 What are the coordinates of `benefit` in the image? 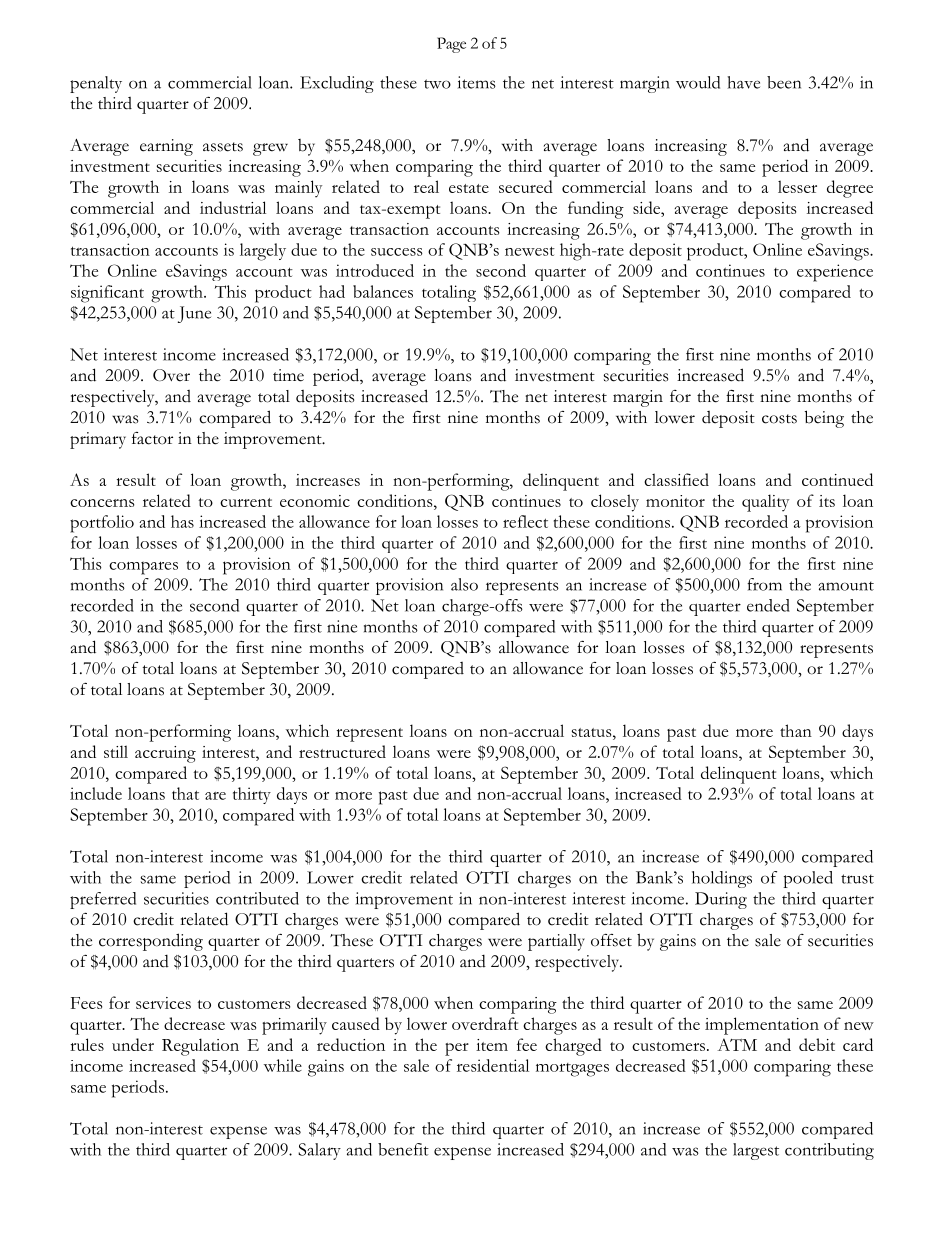 It's located at (403, 1149).
